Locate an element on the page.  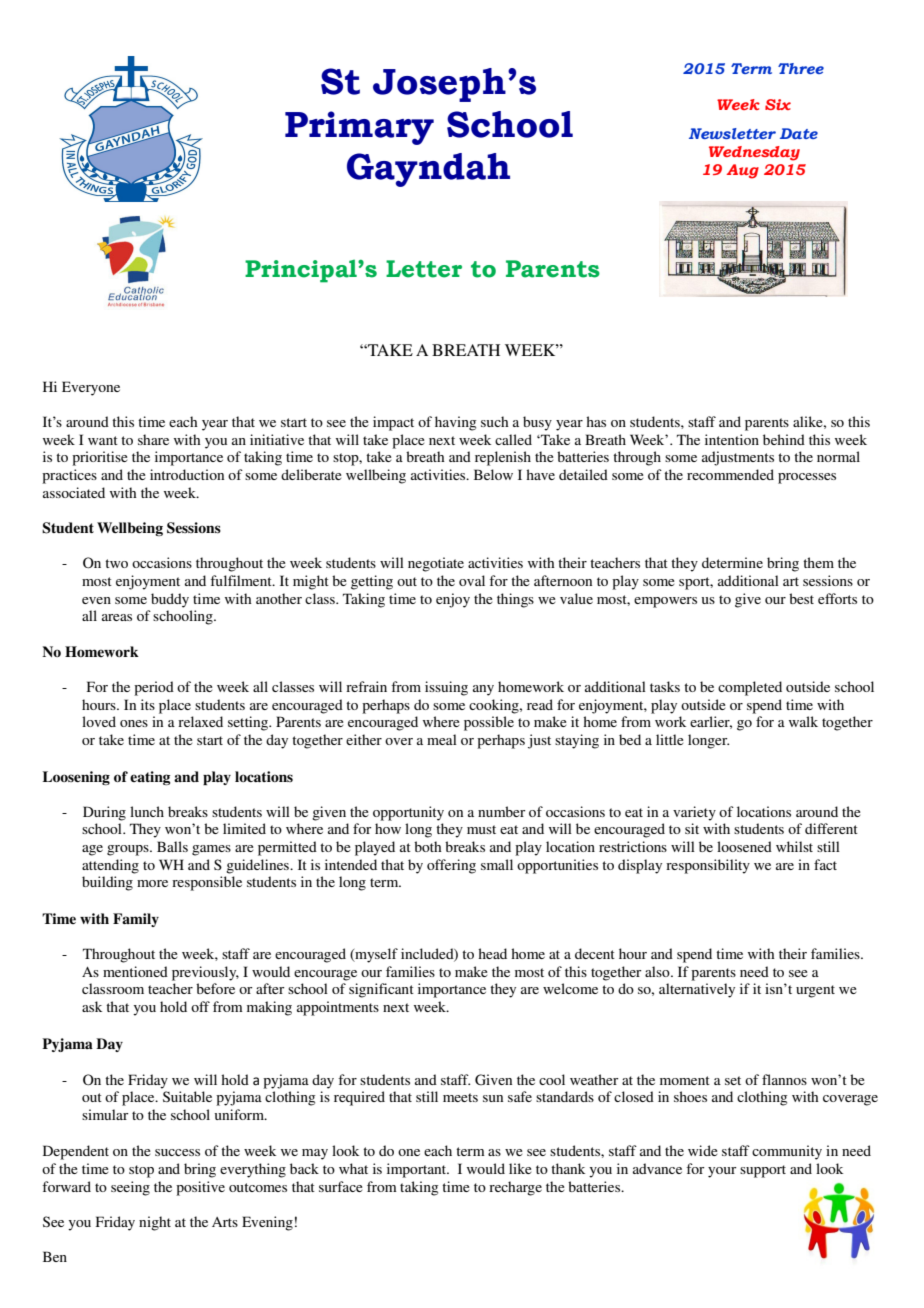
completed is located at coordinates (750, 688).
